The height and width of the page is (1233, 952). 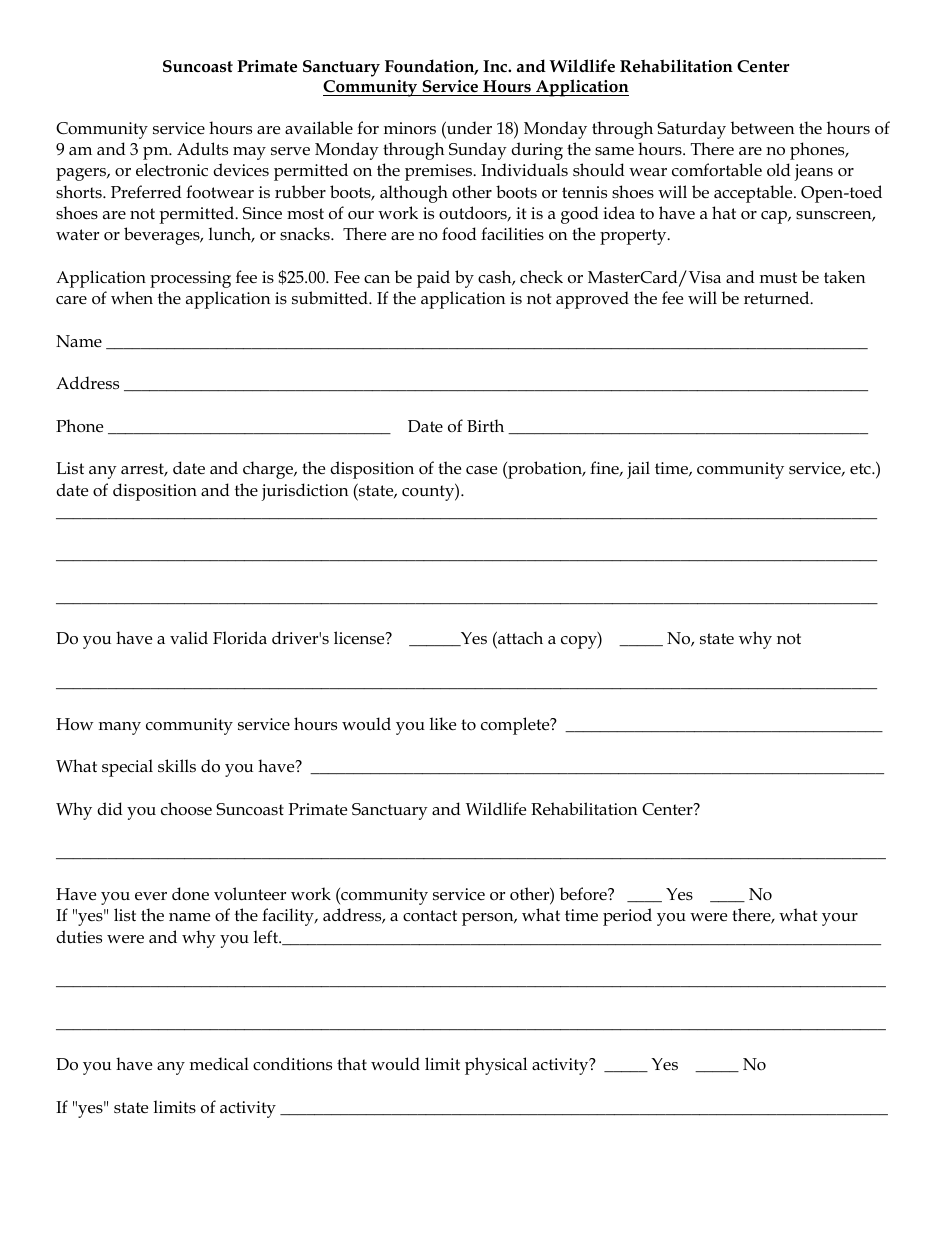 What do you see at coordinates (840, 919) in the page?
I see `your` at bounding box center [840, 919].
